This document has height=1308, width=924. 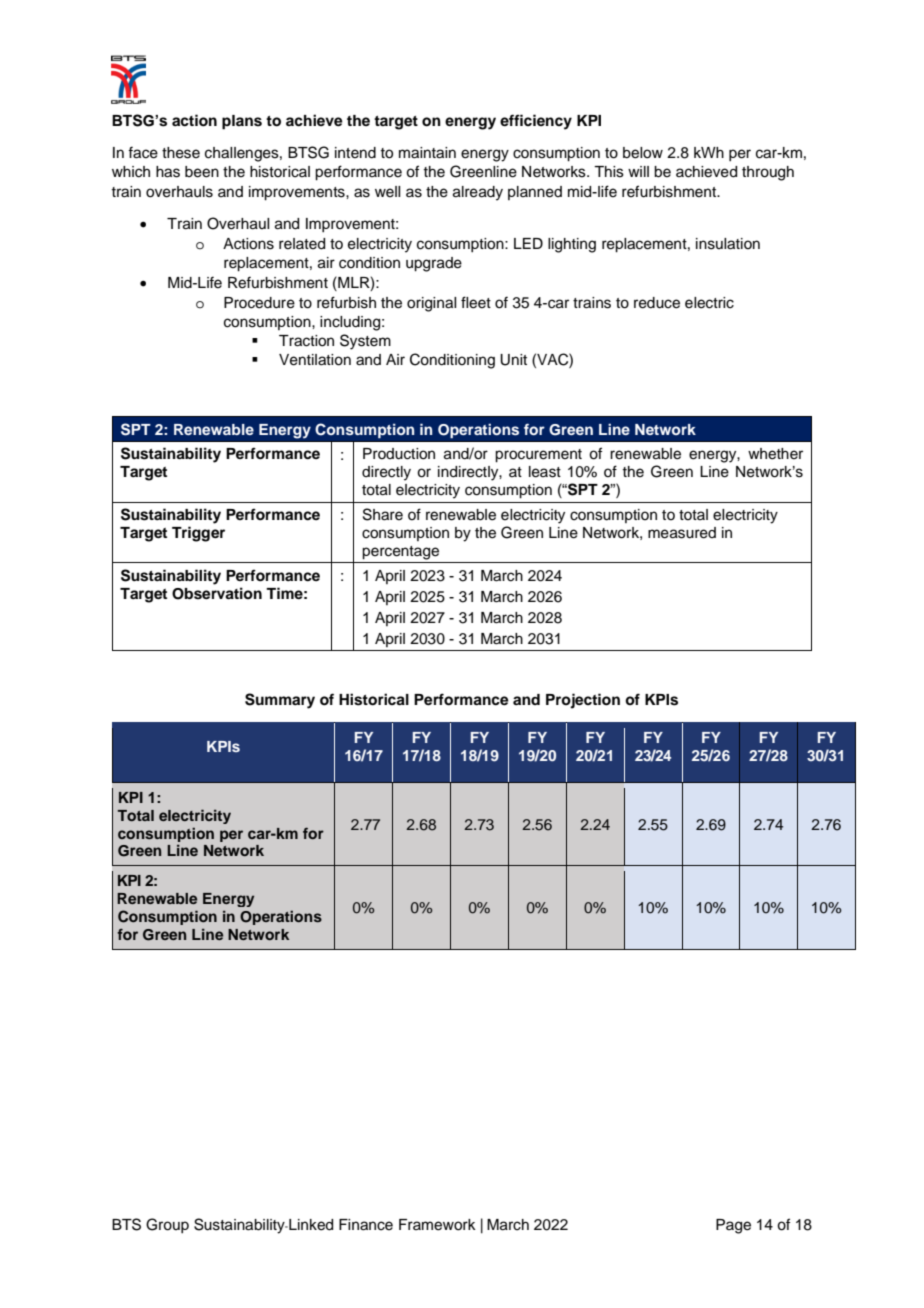 What do you see at coordinates (167, 1225) in the document?
I see `Group` at bounding box center [167, 1225].
